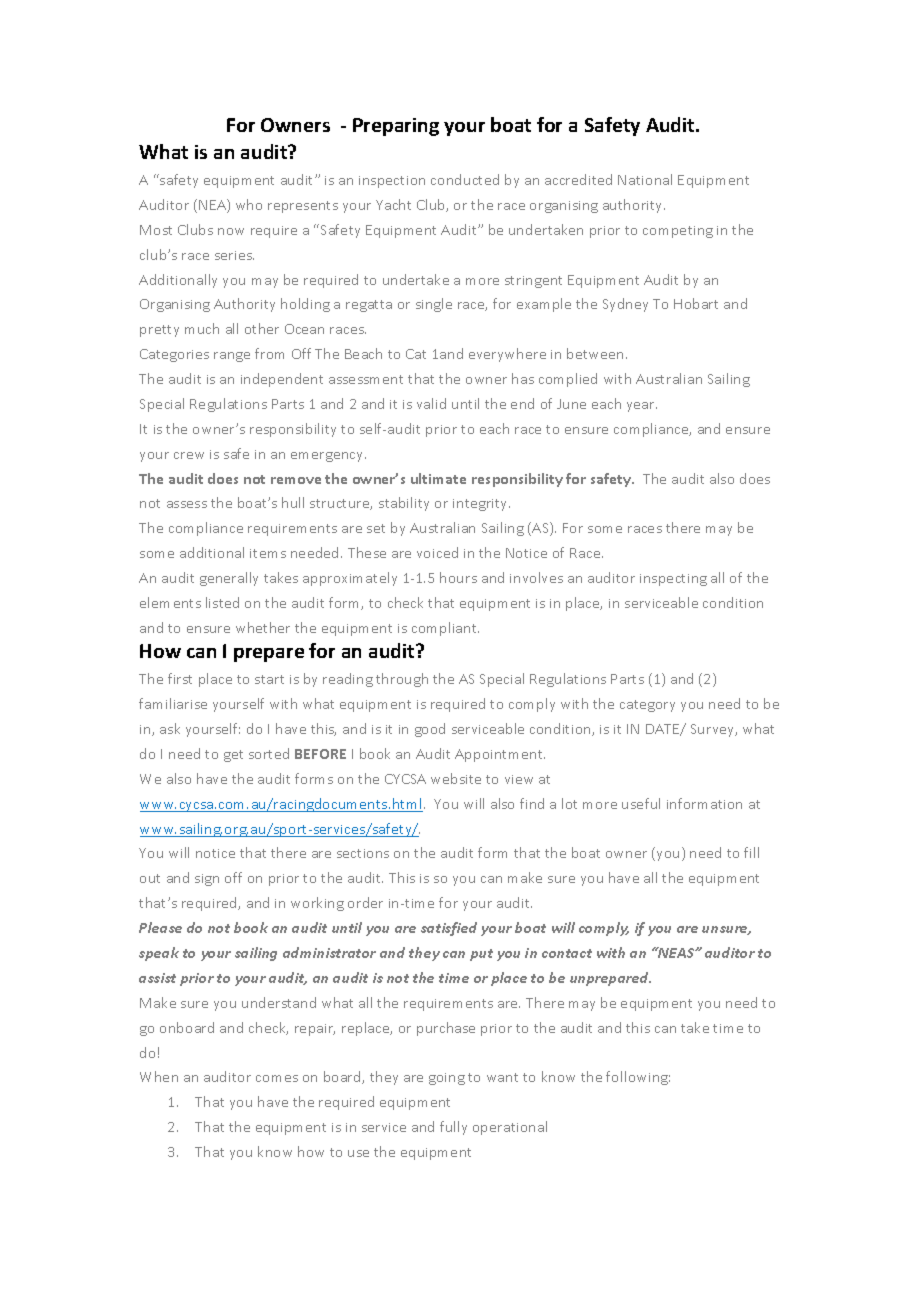 Image resolution: width=924 pixels, height=1309 pixels. What do you see at coordinates (277, 1078) in the screenshot?
I see `comes` at bounding box center [277, 1078].
